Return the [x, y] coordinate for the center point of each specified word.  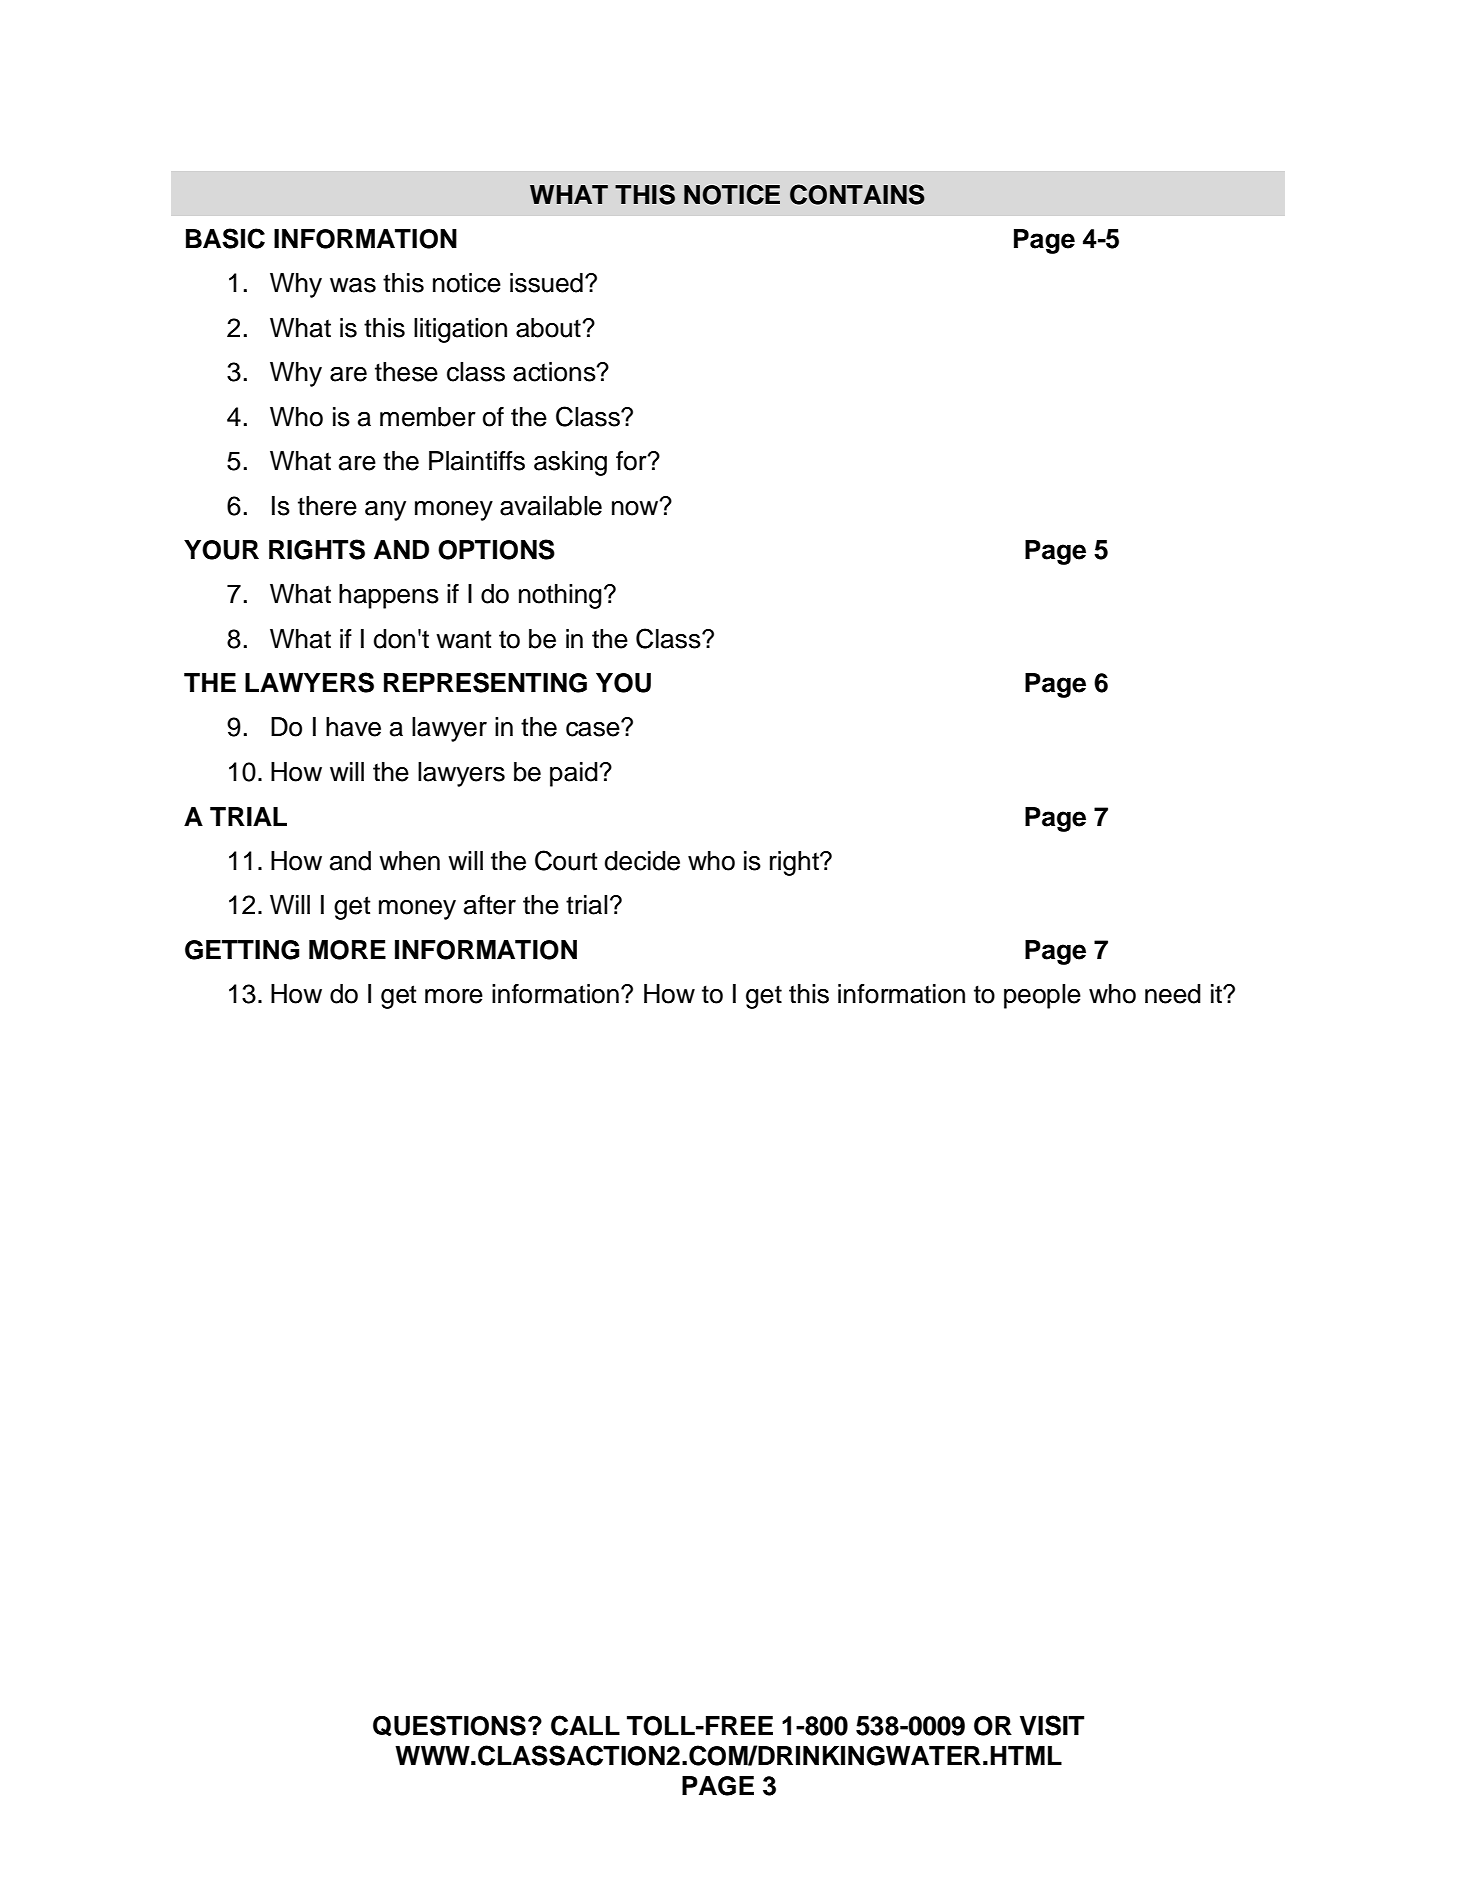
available [551, 506]
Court [566, 860]
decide [642, 861]
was [353, 285]
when [409, 861]
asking [570, 463]
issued [546, 283]
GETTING [242, 950]
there [327, 506]
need [1173, 994]
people [1042, 996]
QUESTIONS [449, 1725]
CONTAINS [857, 194]
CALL [585, 1725]
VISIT [1052, 1725]
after [490, 905]
